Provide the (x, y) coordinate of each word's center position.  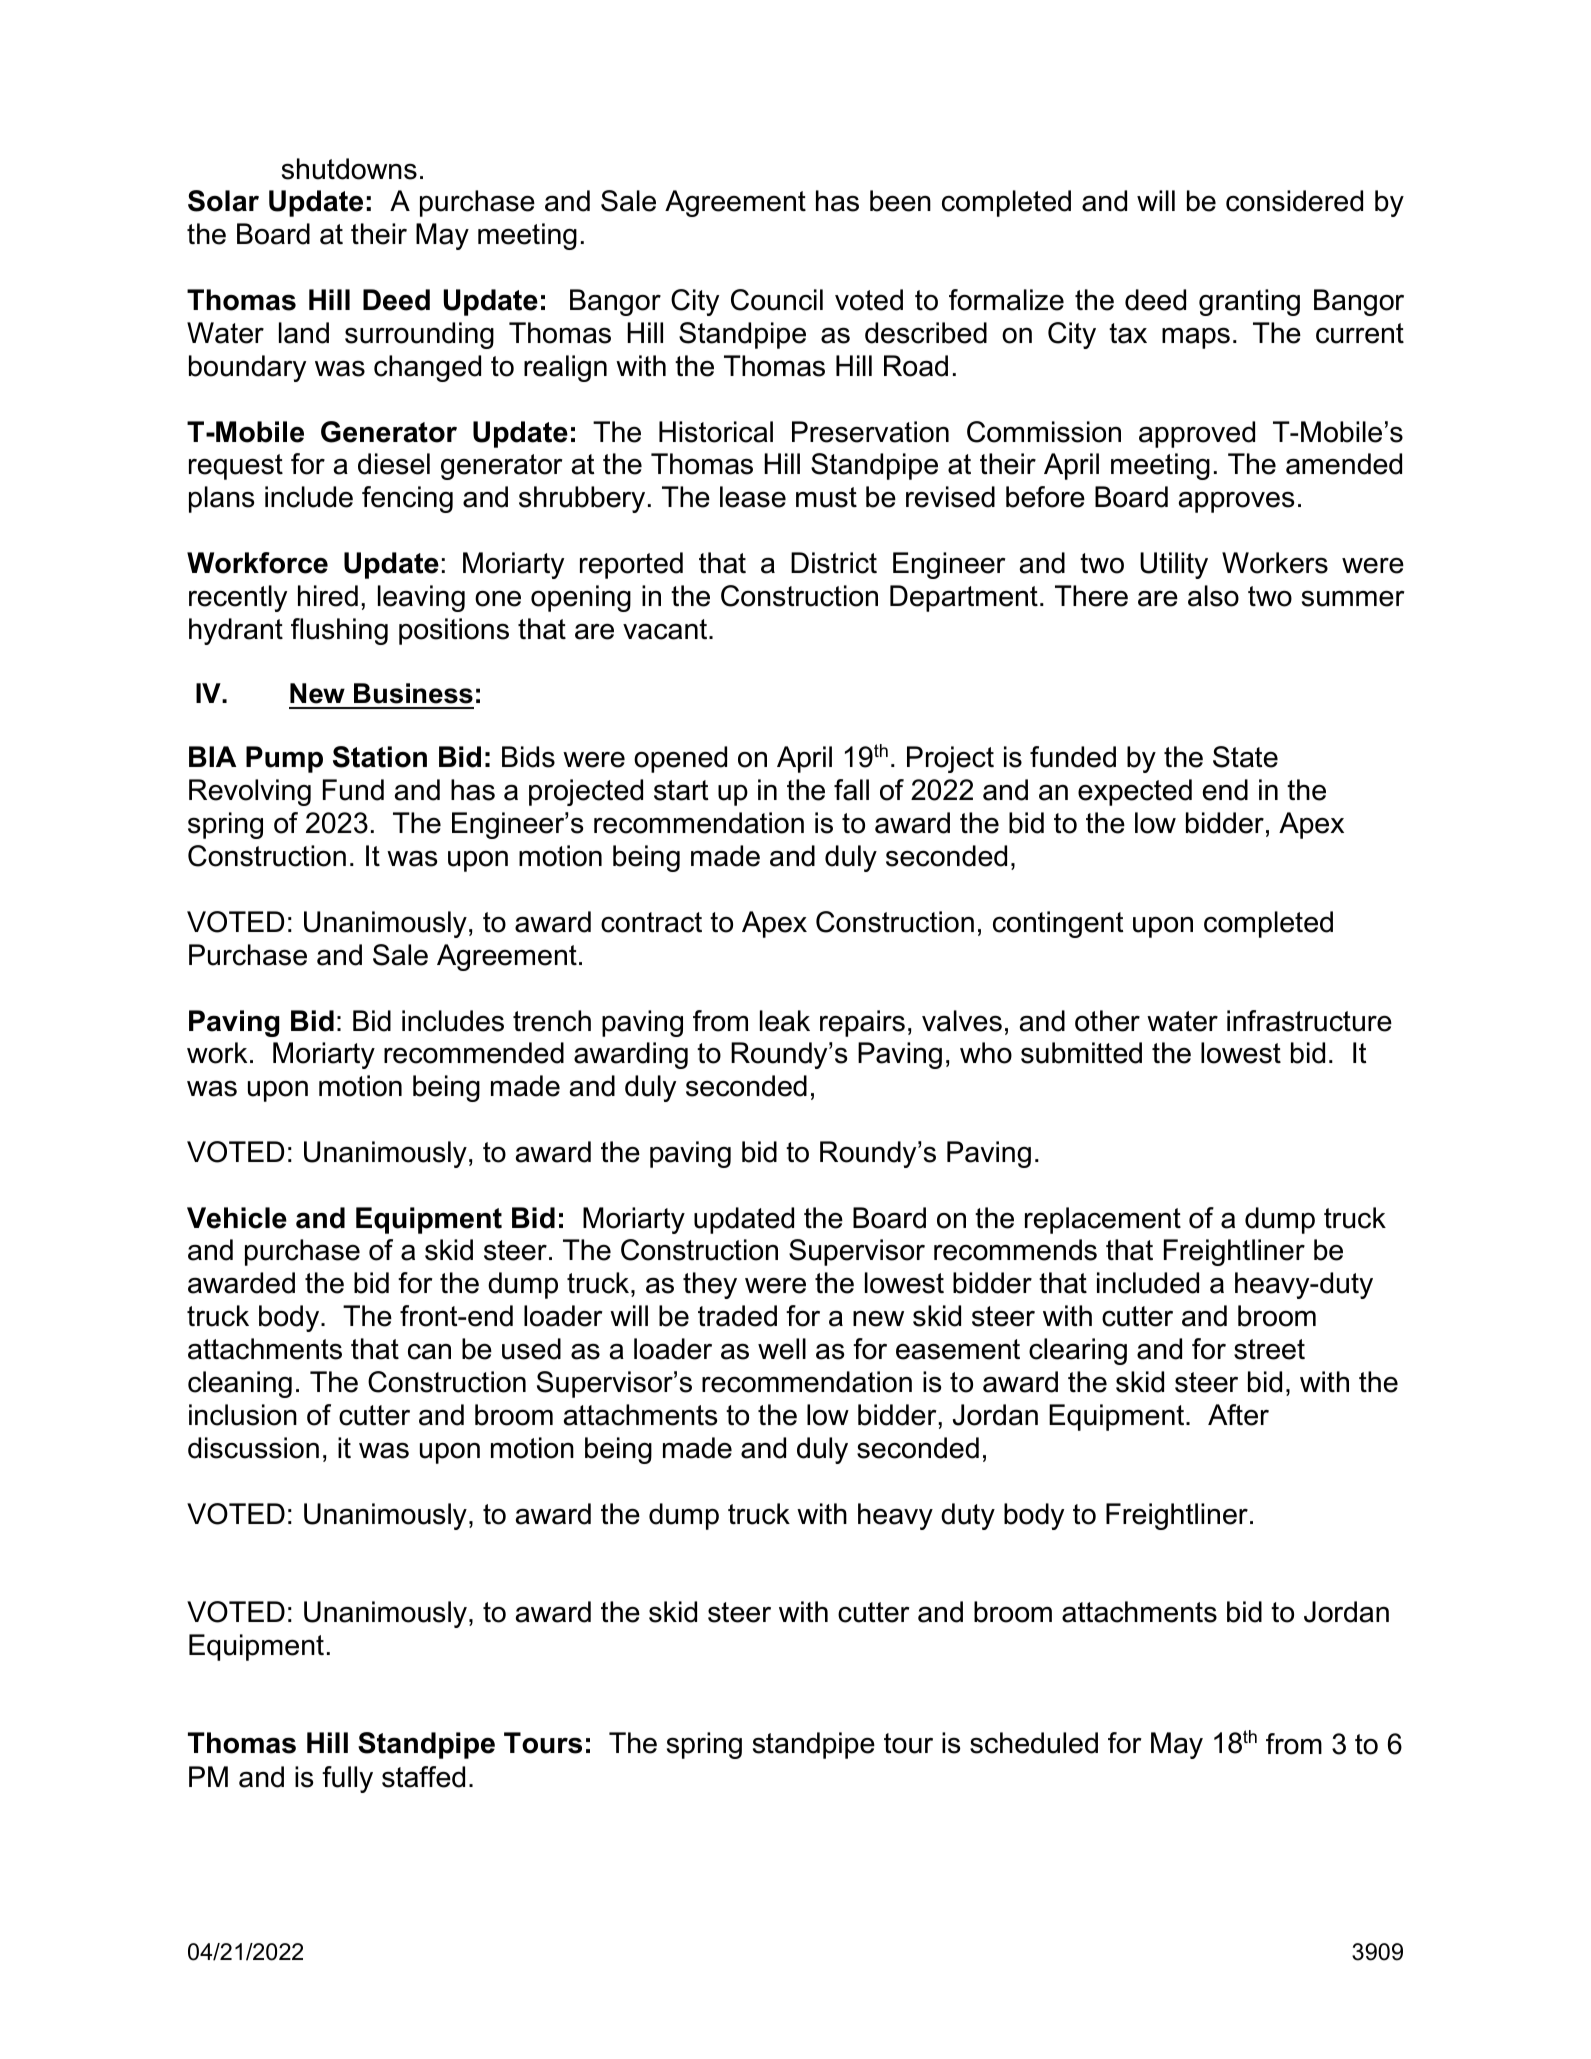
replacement (1103, 1220)
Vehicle (237, 1218)
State (1245, 757)
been (900, 201)
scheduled (1034, 1743)
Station (380, 757)
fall (851, 790)
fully (347, 1779)
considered (1294, 201)
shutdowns (349, 169)
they (710, 1285)
